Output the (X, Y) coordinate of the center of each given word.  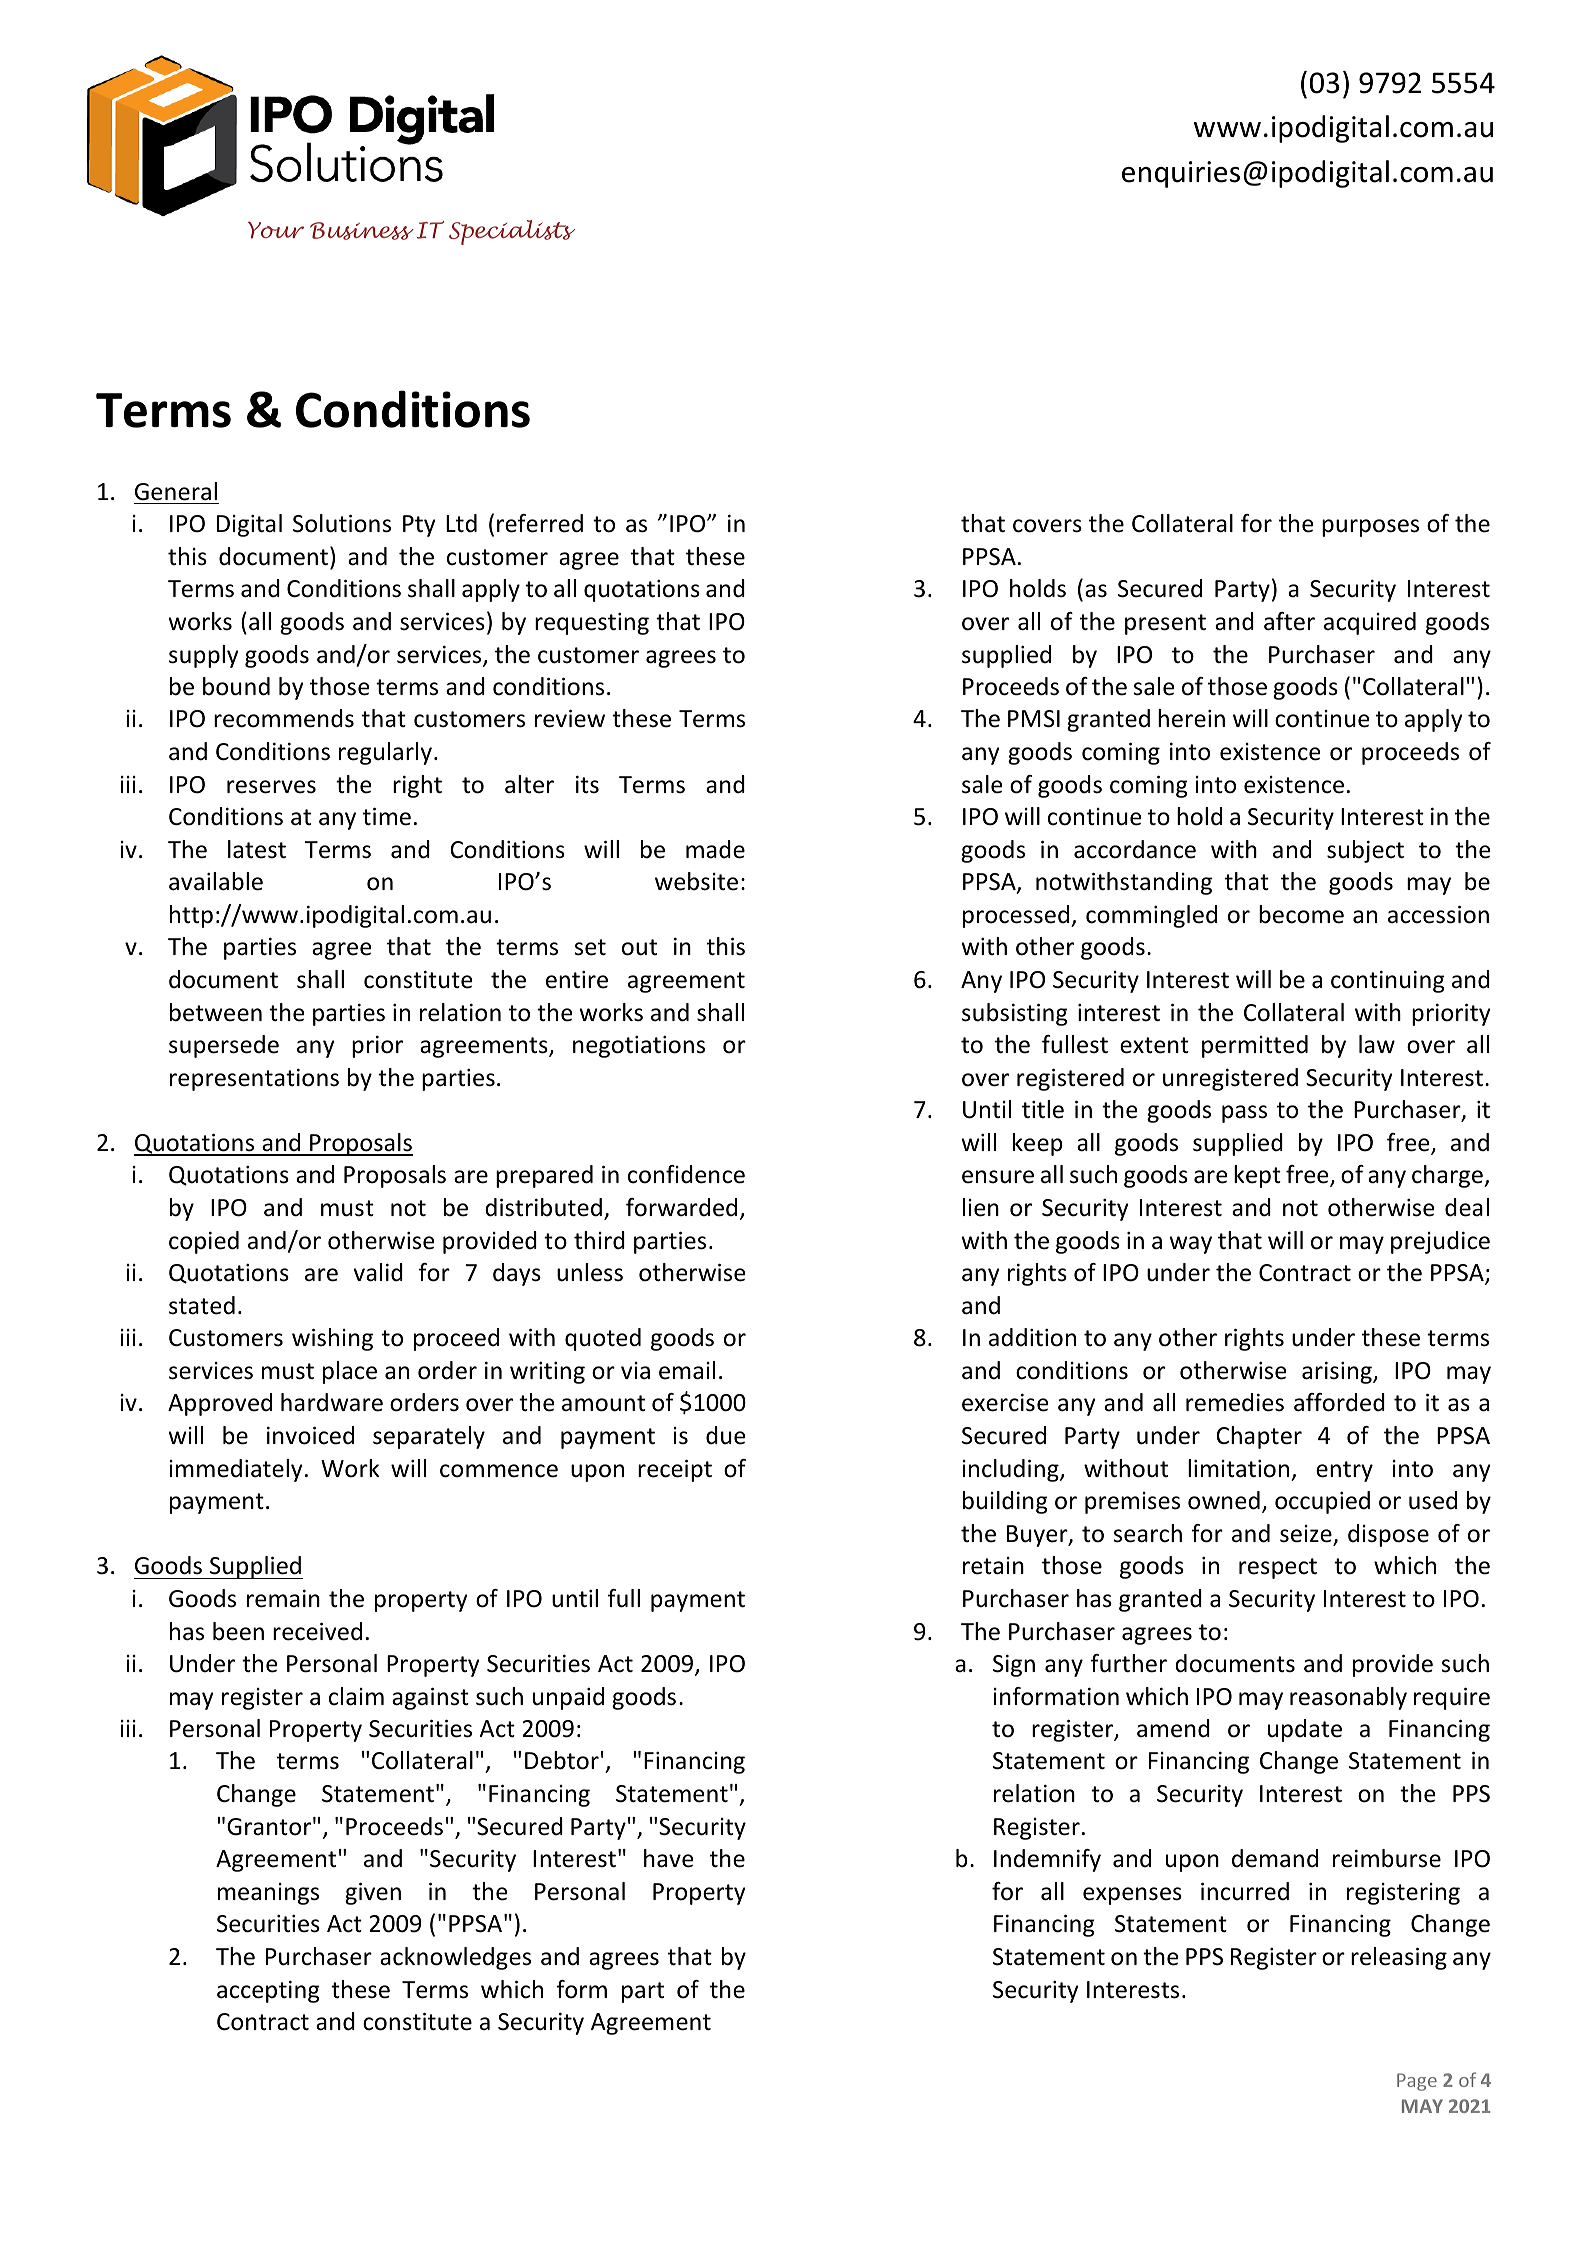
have (668, 1858)
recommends (284, 718)
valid (378, 1272)
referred (540, 523)
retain (993, 1566)
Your (276, 230)
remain (283, 1599)
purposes (1370, 528)
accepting (268, 1992)
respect (1278, 1568)
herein (1191, 718)
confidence (686, 1174)
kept (1257, 1176)
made (715, 849)
